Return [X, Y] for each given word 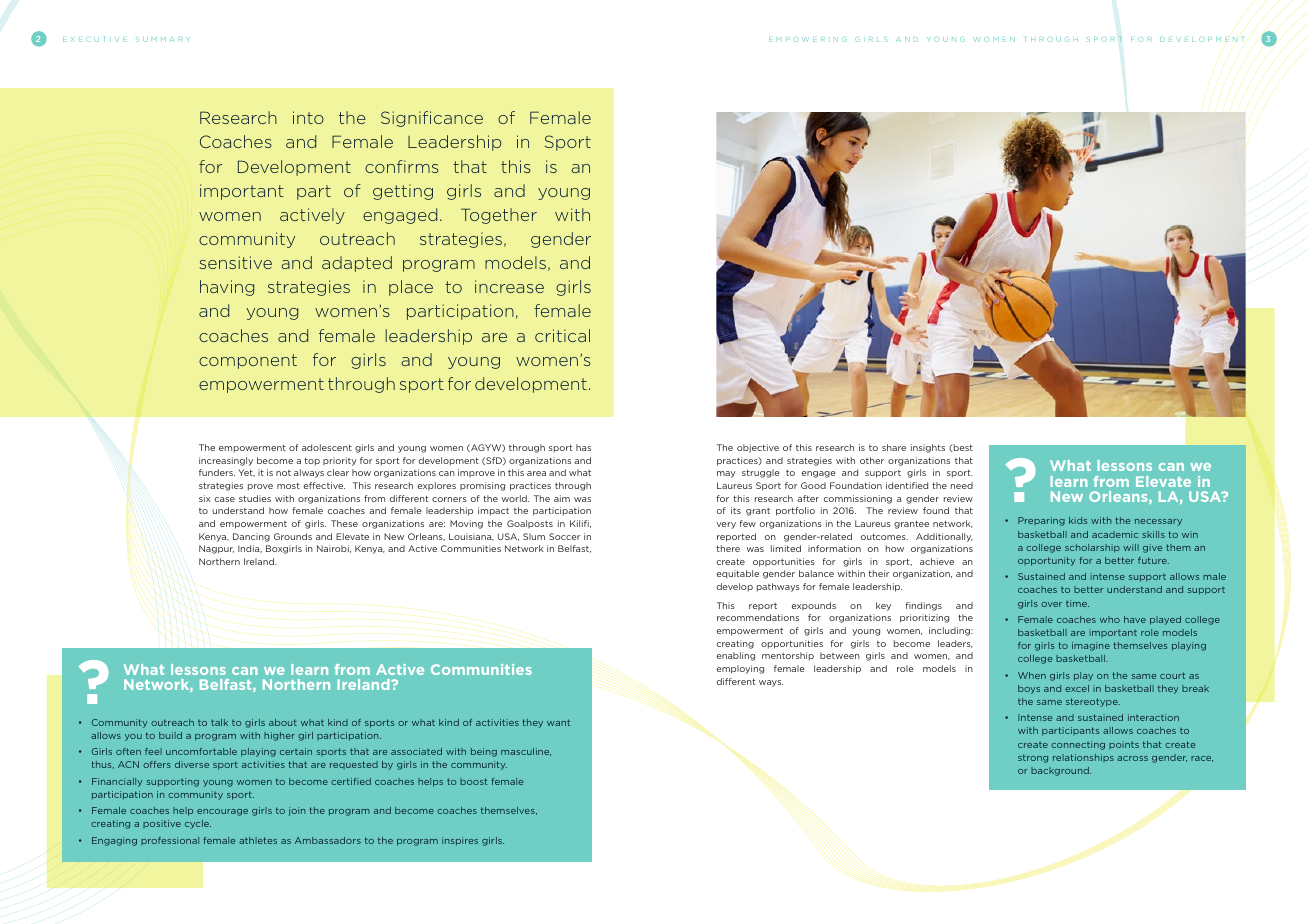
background [1061, 771]
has [583, 447]
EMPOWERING [808, 39]
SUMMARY [162, 39]
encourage [222, 812]
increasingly [226, 461]
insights [928, 448]
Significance [432, 119]
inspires [460, 841]
